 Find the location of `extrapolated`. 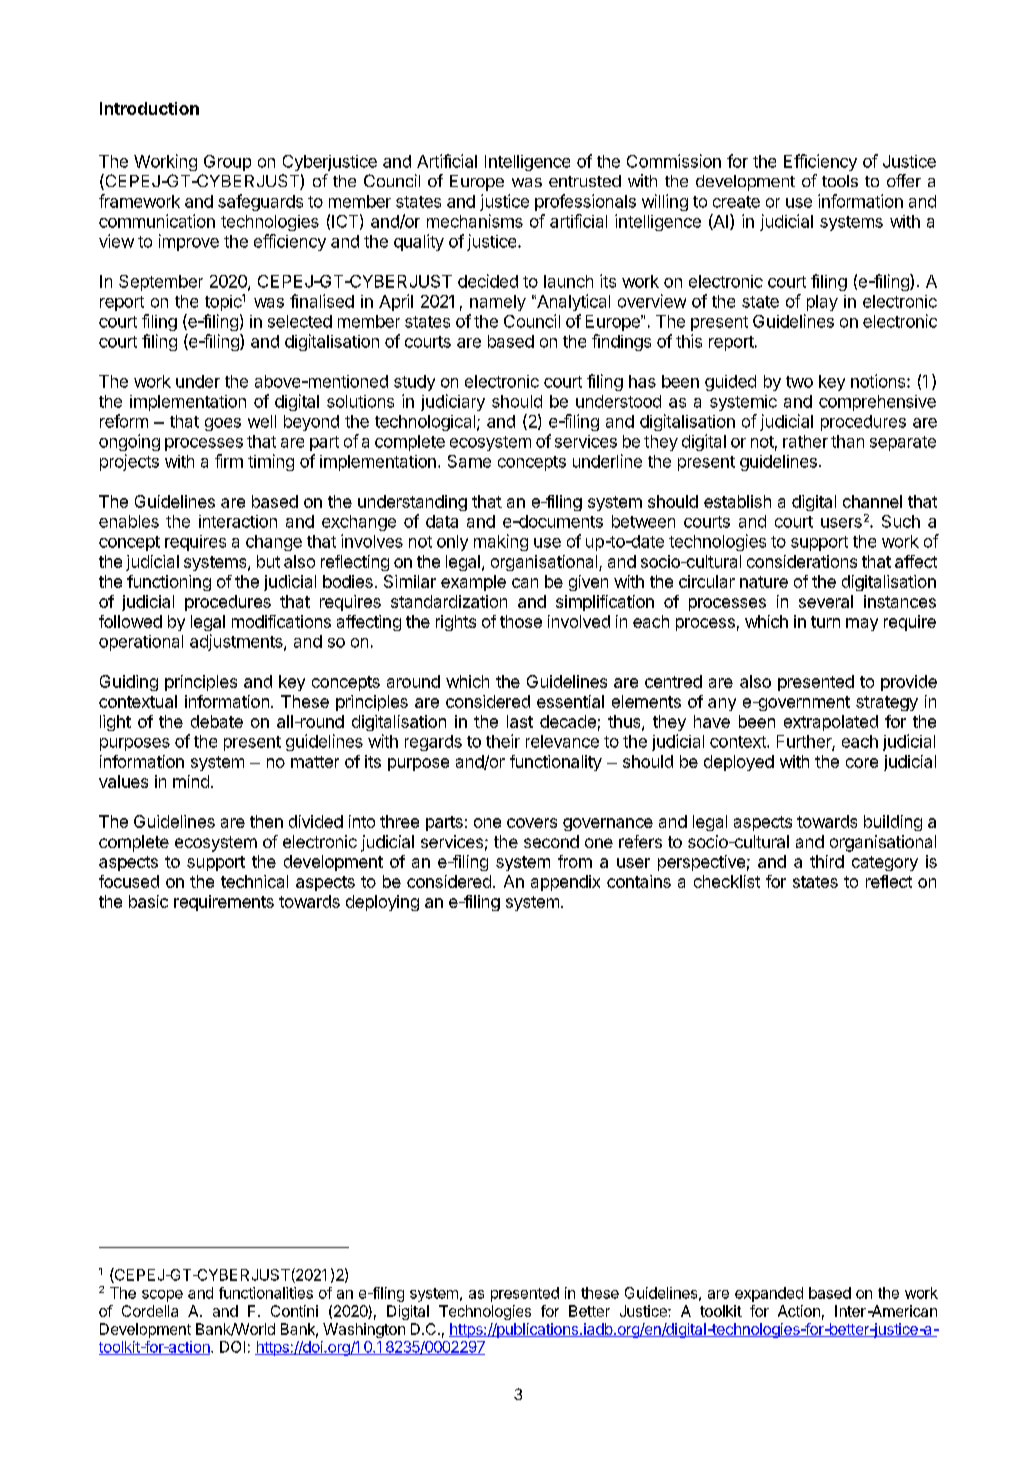

extrapolated is located at coordinates (831, 723).
